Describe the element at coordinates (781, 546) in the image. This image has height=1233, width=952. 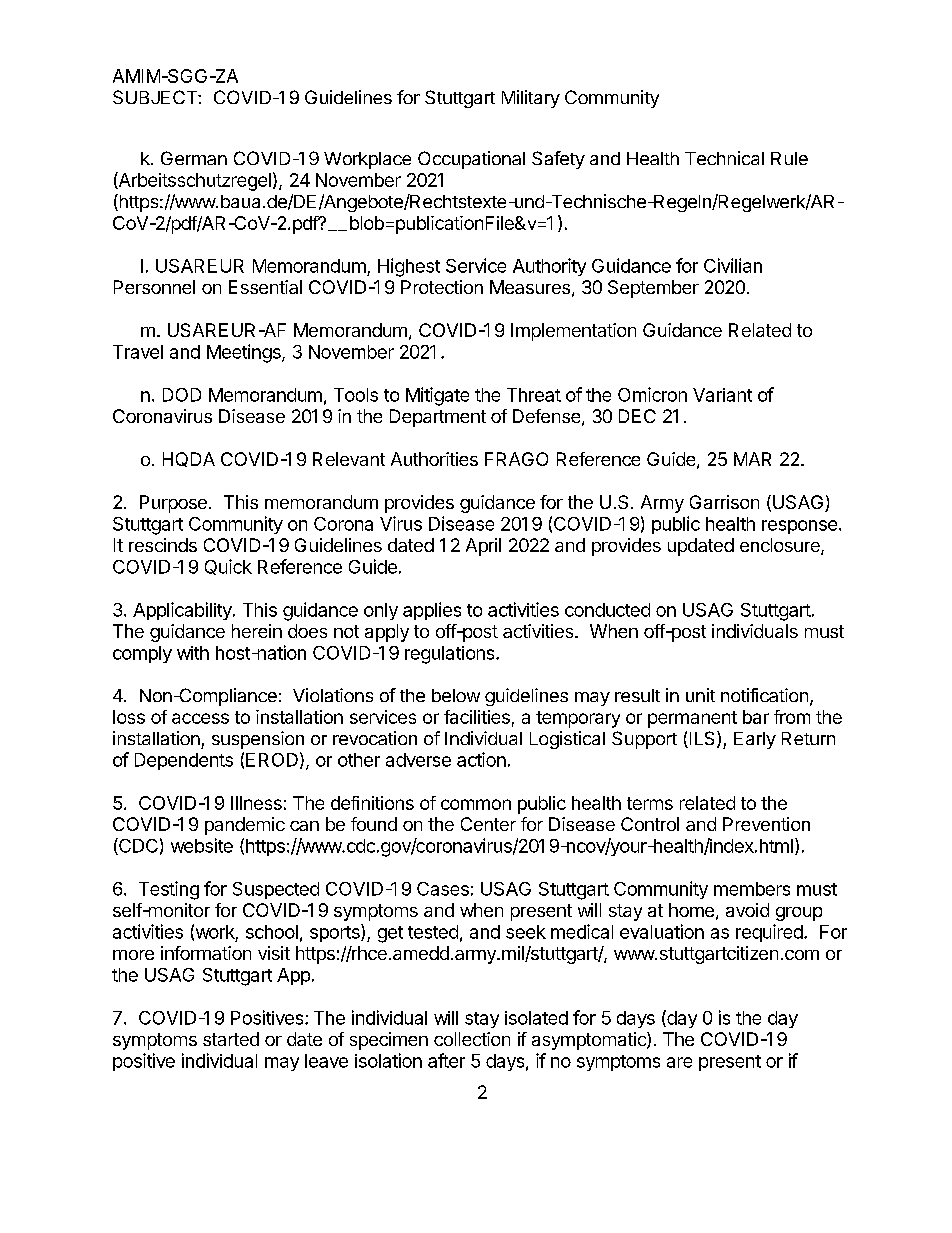
I see `enclosure` at that location.
